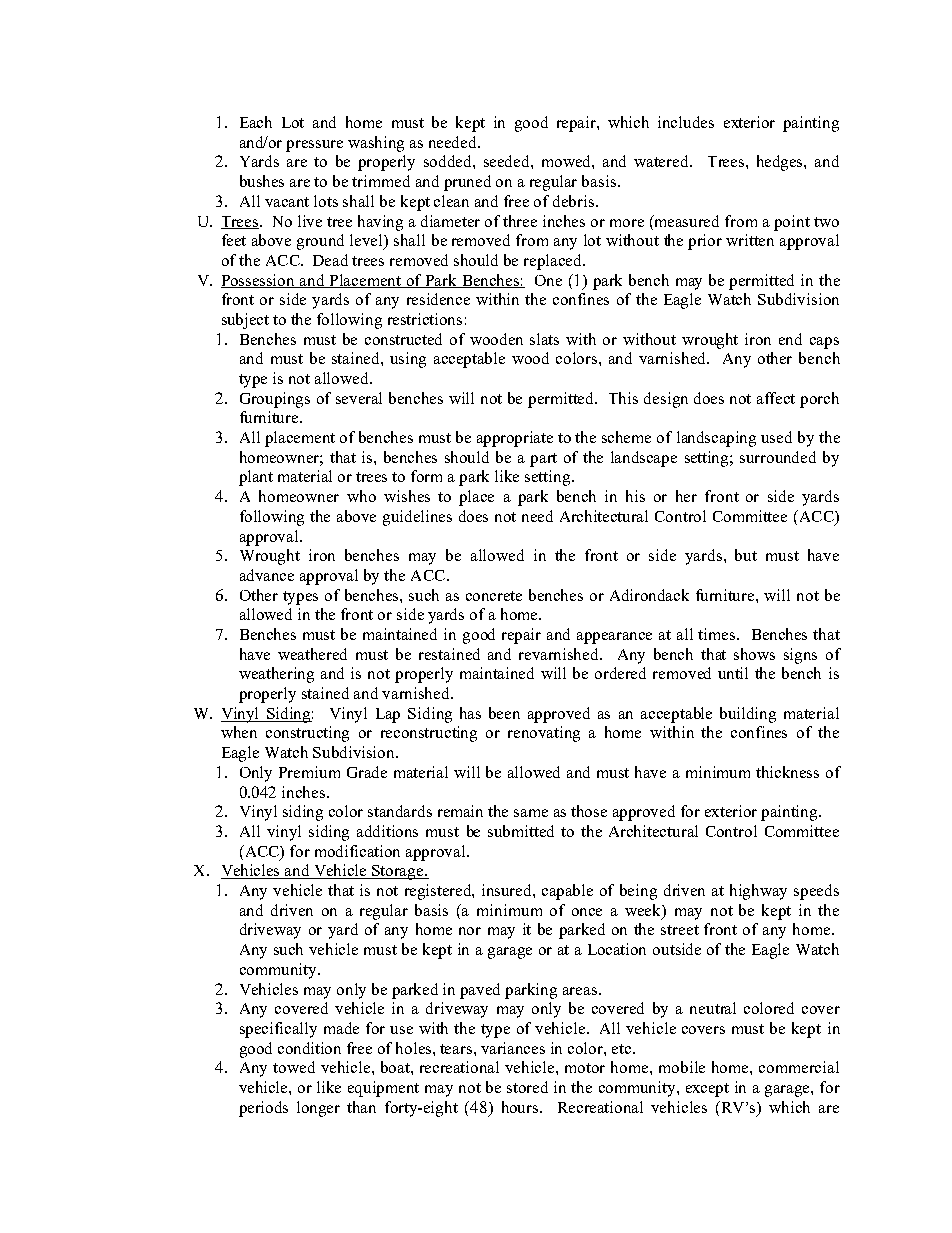  Describe the element at coordinates (787, 772) in the screenshot. I see `thickness` at that location.
